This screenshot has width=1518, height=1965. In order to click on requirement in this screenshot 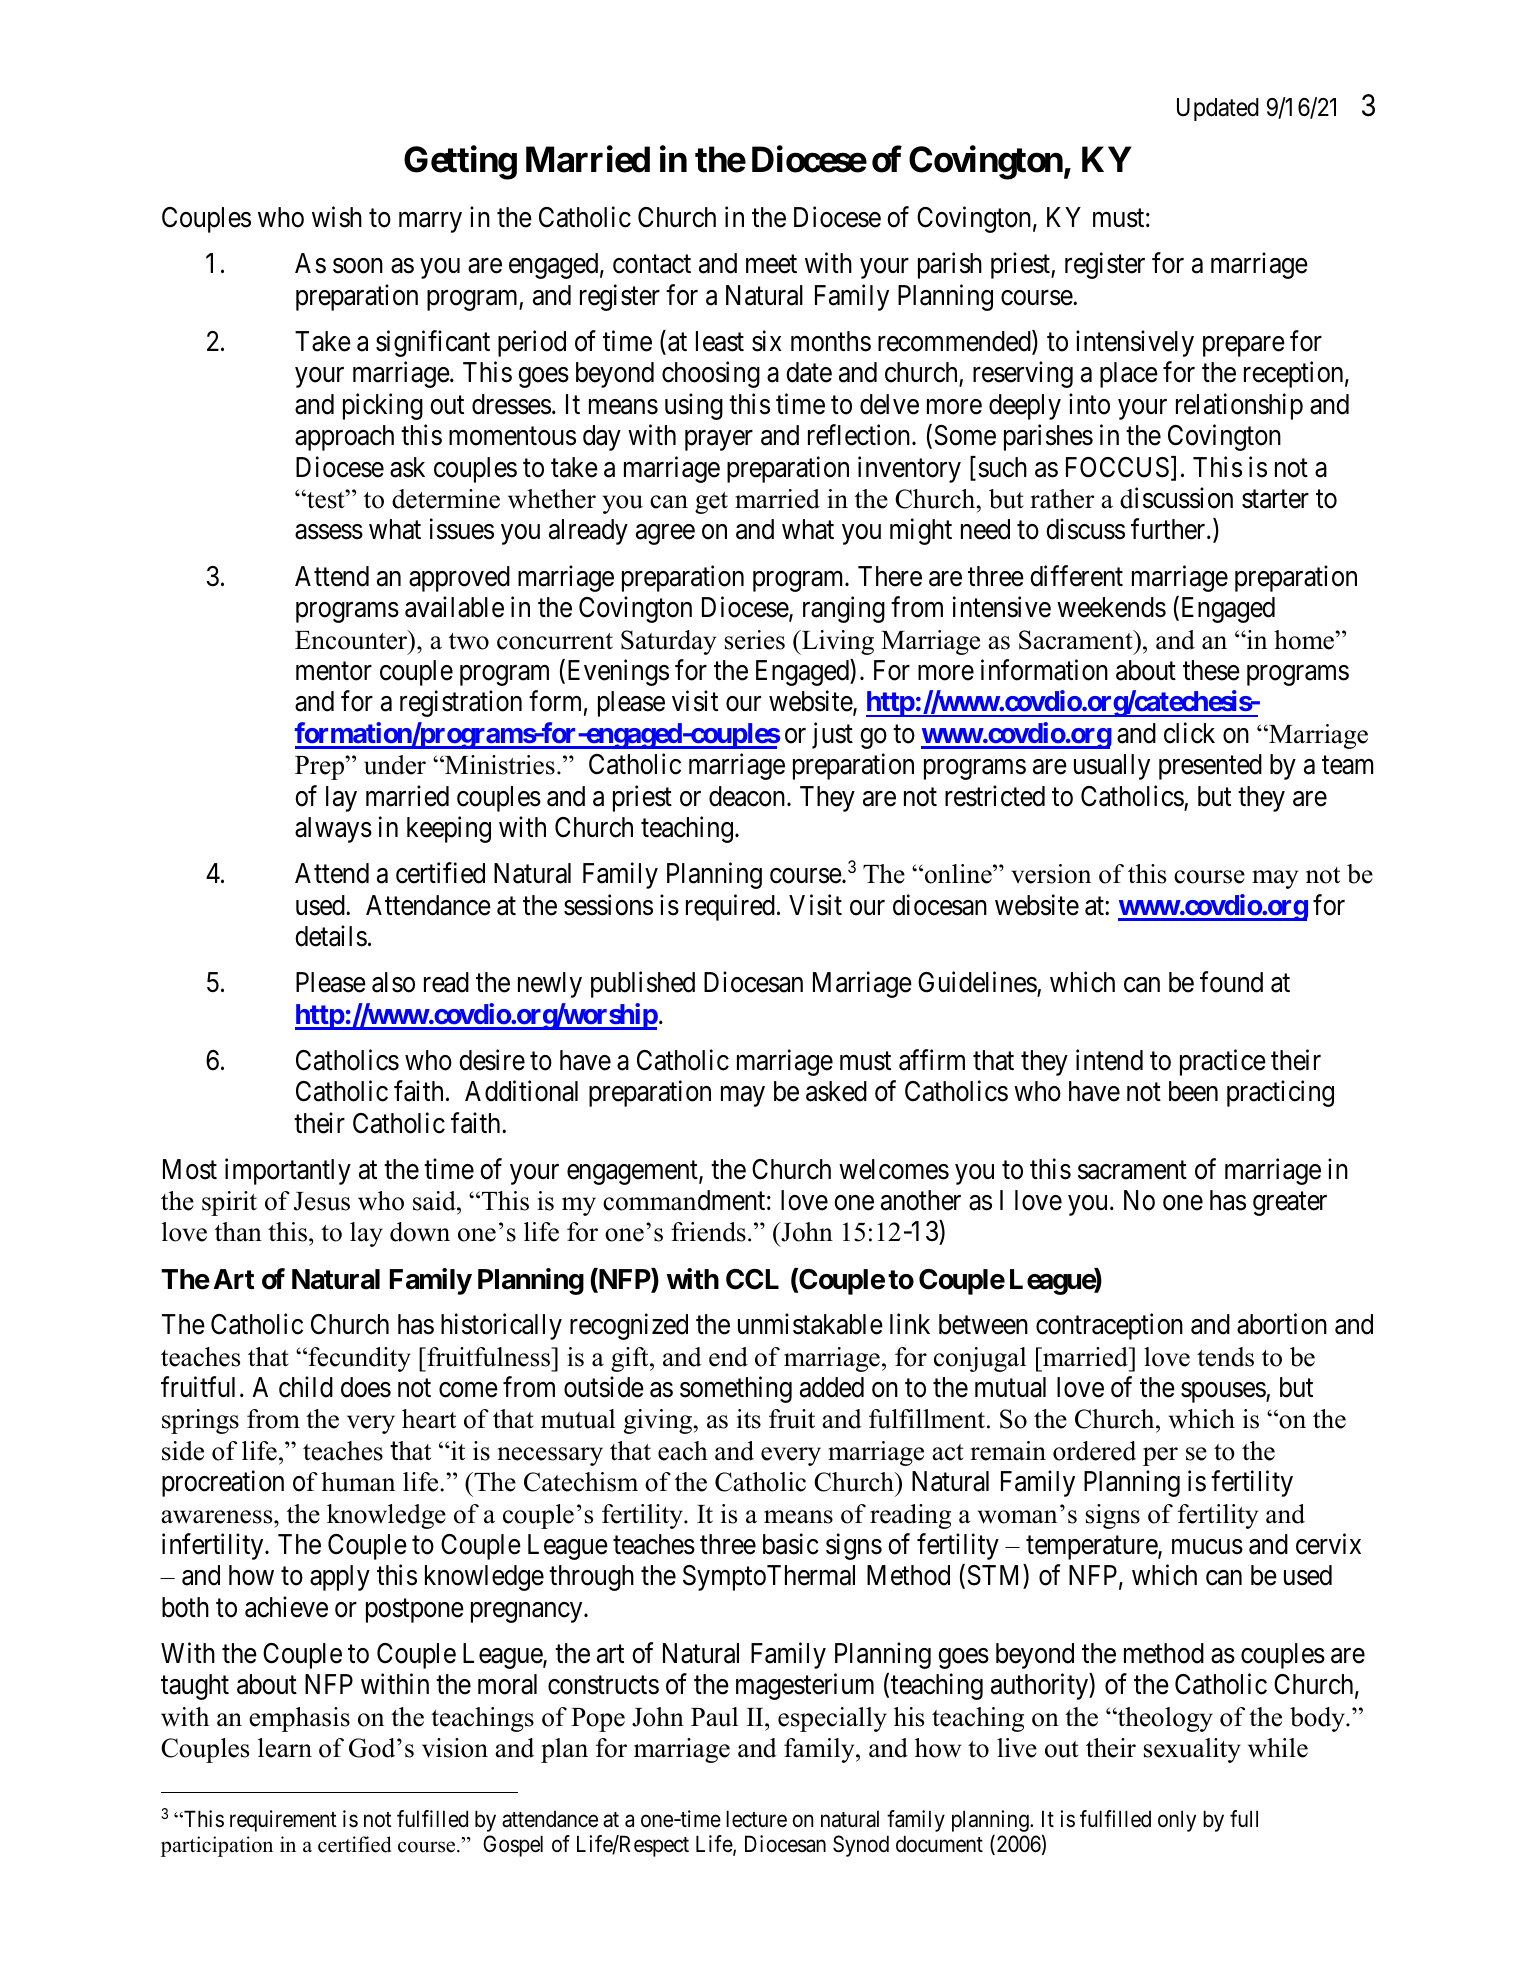, I will do `click(283, 1821)`.
